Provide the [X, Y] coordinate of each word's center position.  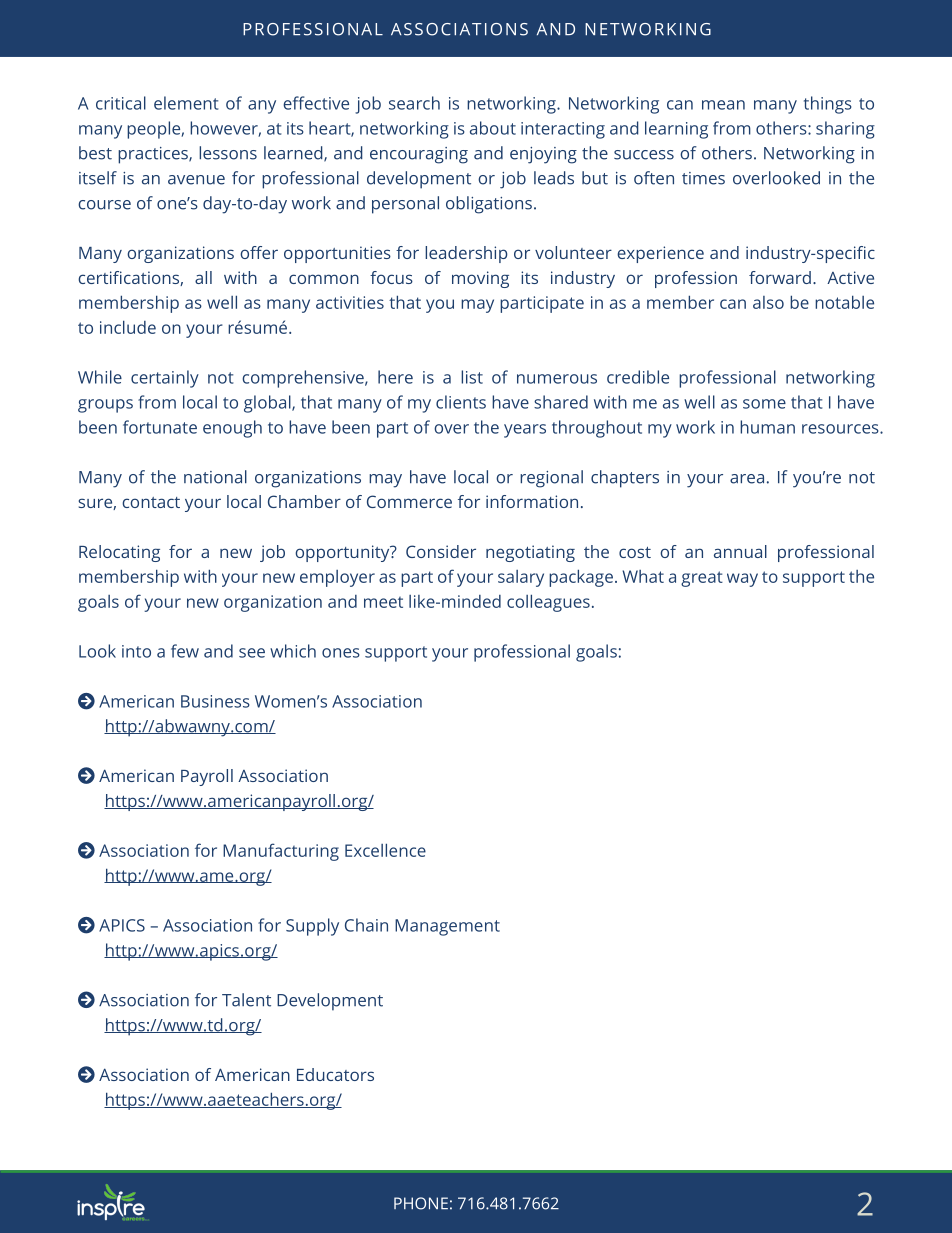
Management [447, 927]
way [742, 580]
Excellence [385, 850]
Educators [335, 1074]
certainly [165, 379]
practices [154, 155]
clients [461, 402]
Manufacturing [281, 852]
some [764, 404]
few [185, 651]
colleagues [548, 603]
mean [723, 105]
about [493, 128]
